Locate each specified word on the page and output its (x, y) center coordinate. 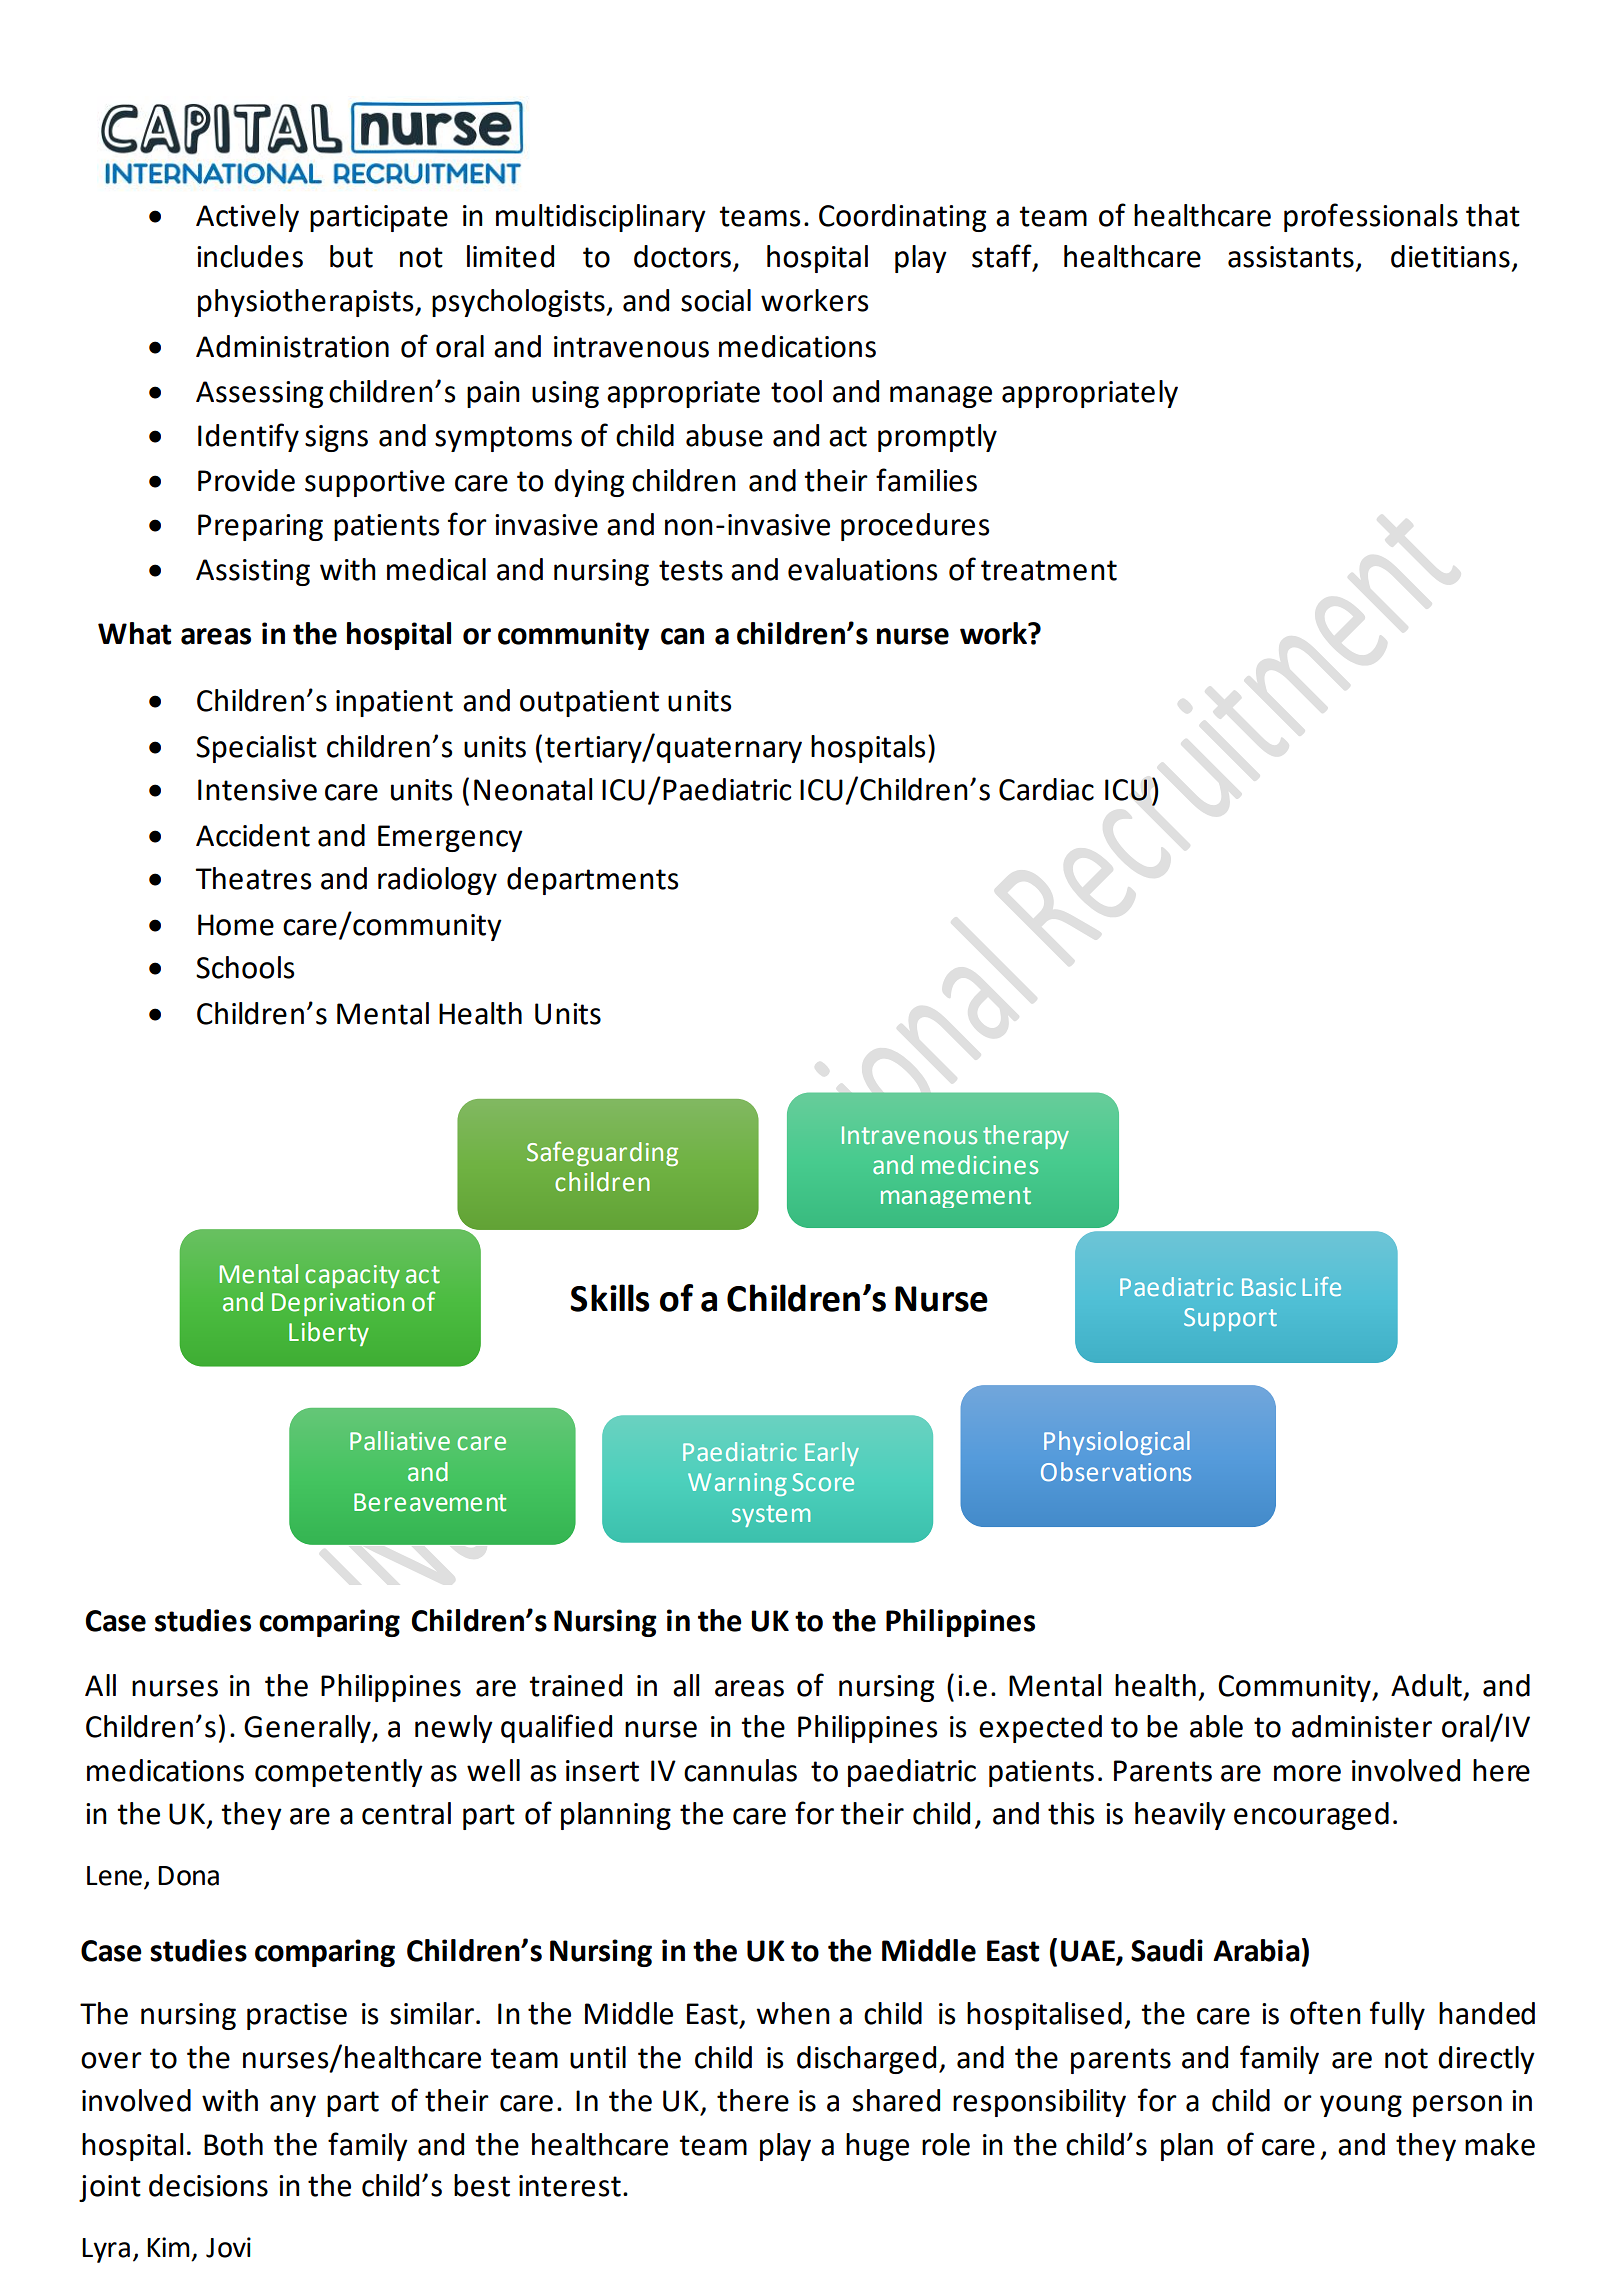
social (716, 300)
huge (877, 2147)
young (1361, 2106)
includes (250, 256)
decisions (208, 2185)
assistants (1291, 257)
